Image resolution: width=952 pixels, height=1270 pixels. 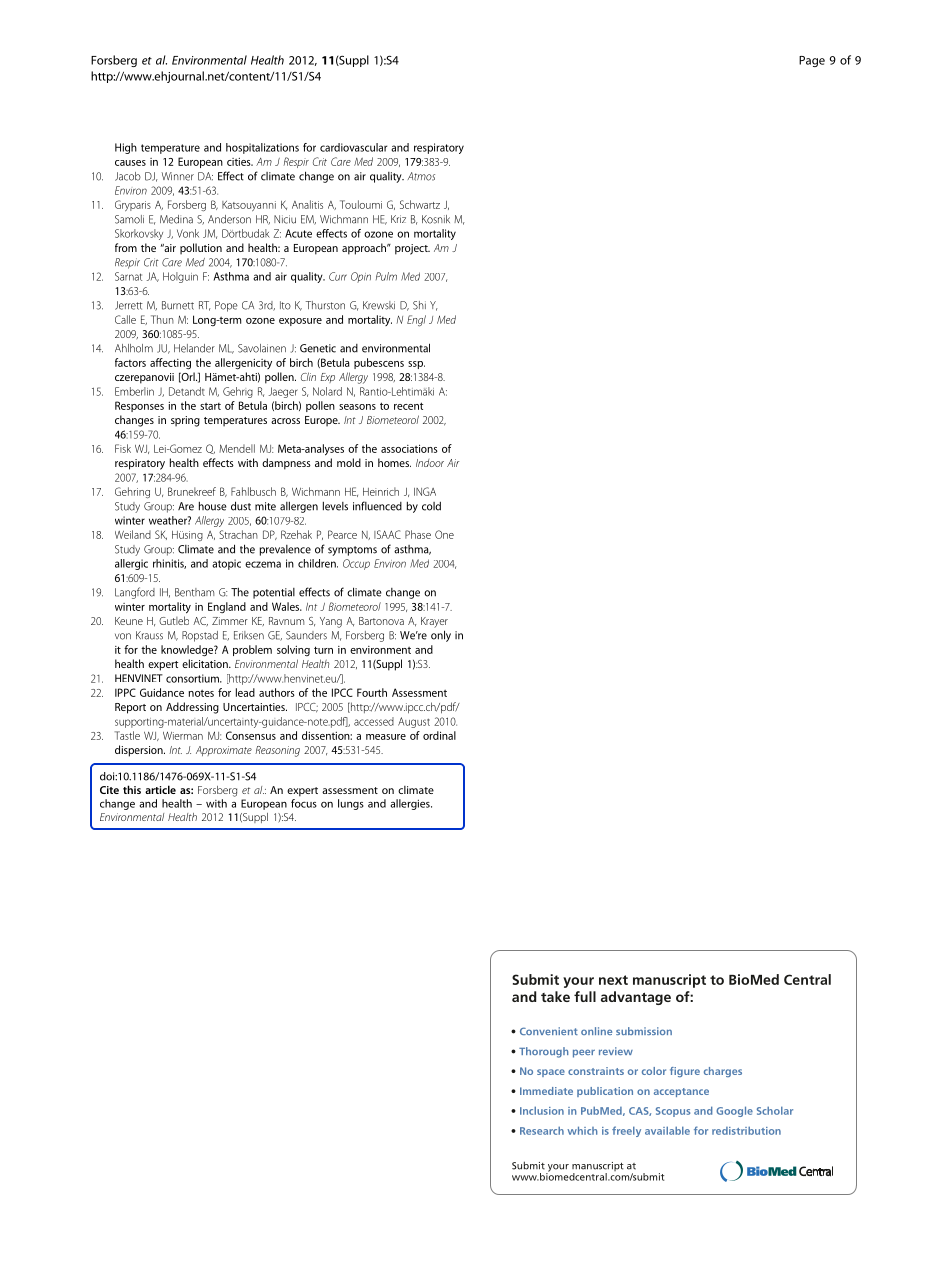 What do you see at coordinates (812, 61) in the document?
I see `Page` at bounding box center [812, 61].
